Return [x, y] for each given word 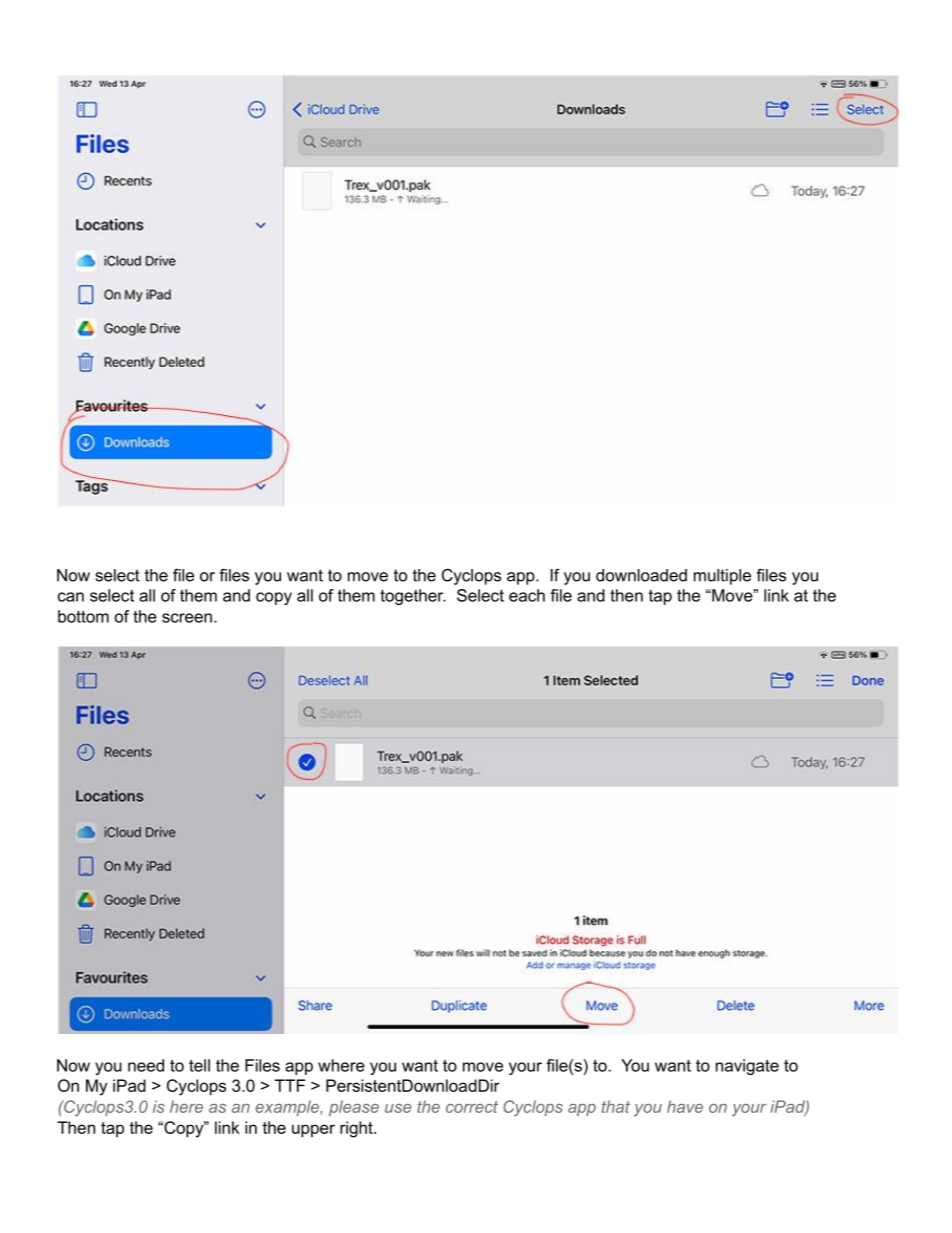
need [146, 1065]
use [398, 1108]
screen [187, 618]
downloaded [641, 575]
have [685, 1106]
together [413, 597]
